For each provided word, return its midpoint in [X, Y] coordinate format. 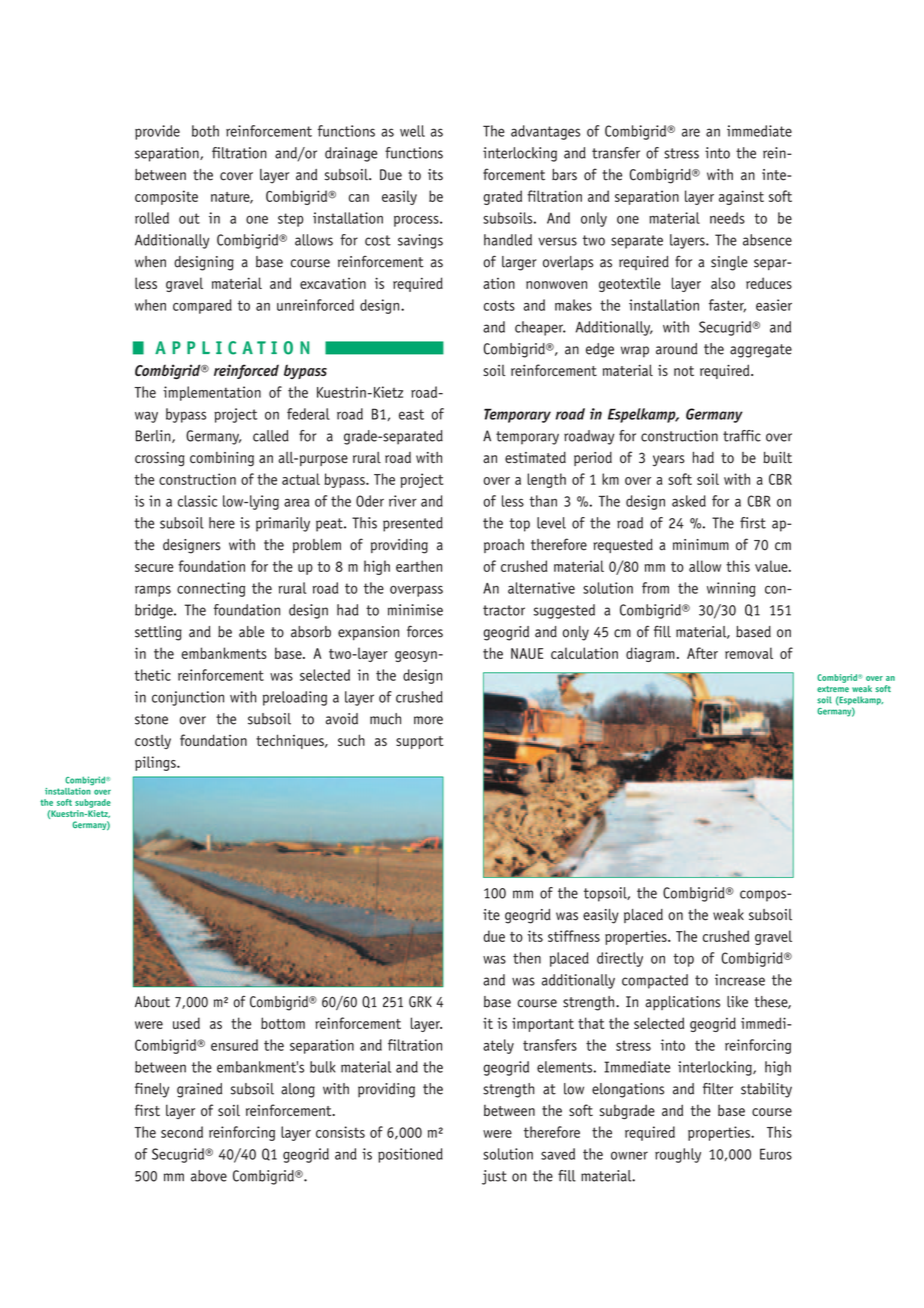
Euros [776, 1154]
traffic [742, 436]
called [271, 436]
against [741, 197]
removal [749, 653]
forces [425, 631]
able [251, 632]
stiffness [574, 936]
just [494, 1177]
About [152, 1002]
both [205, 131]
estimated [535, 457]
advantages [545, 132]
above [209, 1176]
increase [740, 980]
